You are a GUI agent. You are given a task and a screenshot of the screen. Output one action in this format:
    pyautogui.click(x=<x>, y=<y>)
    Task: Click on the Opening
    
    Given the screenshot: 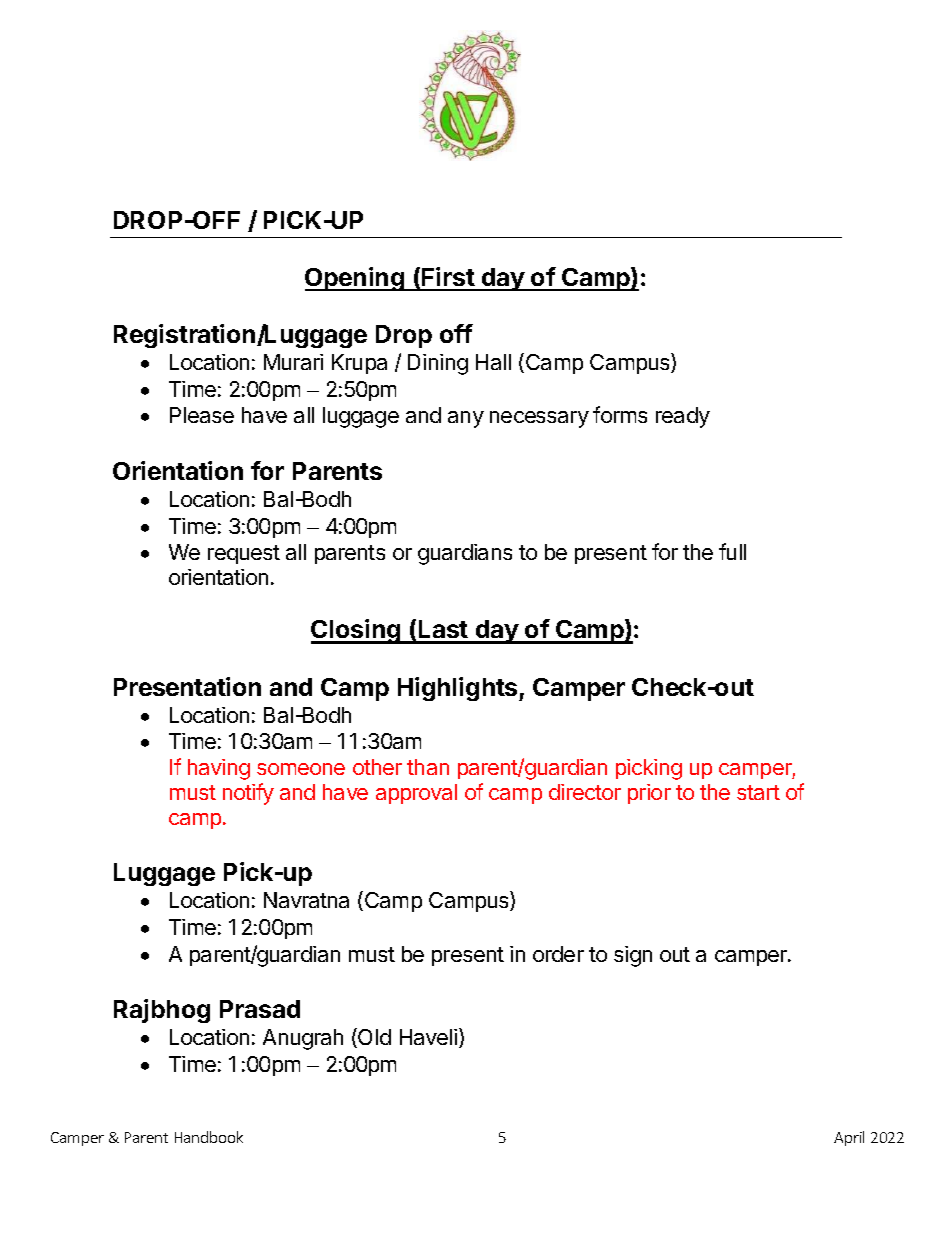 What is the action you would take?
    pyautogui.click(x=355, y=279)
